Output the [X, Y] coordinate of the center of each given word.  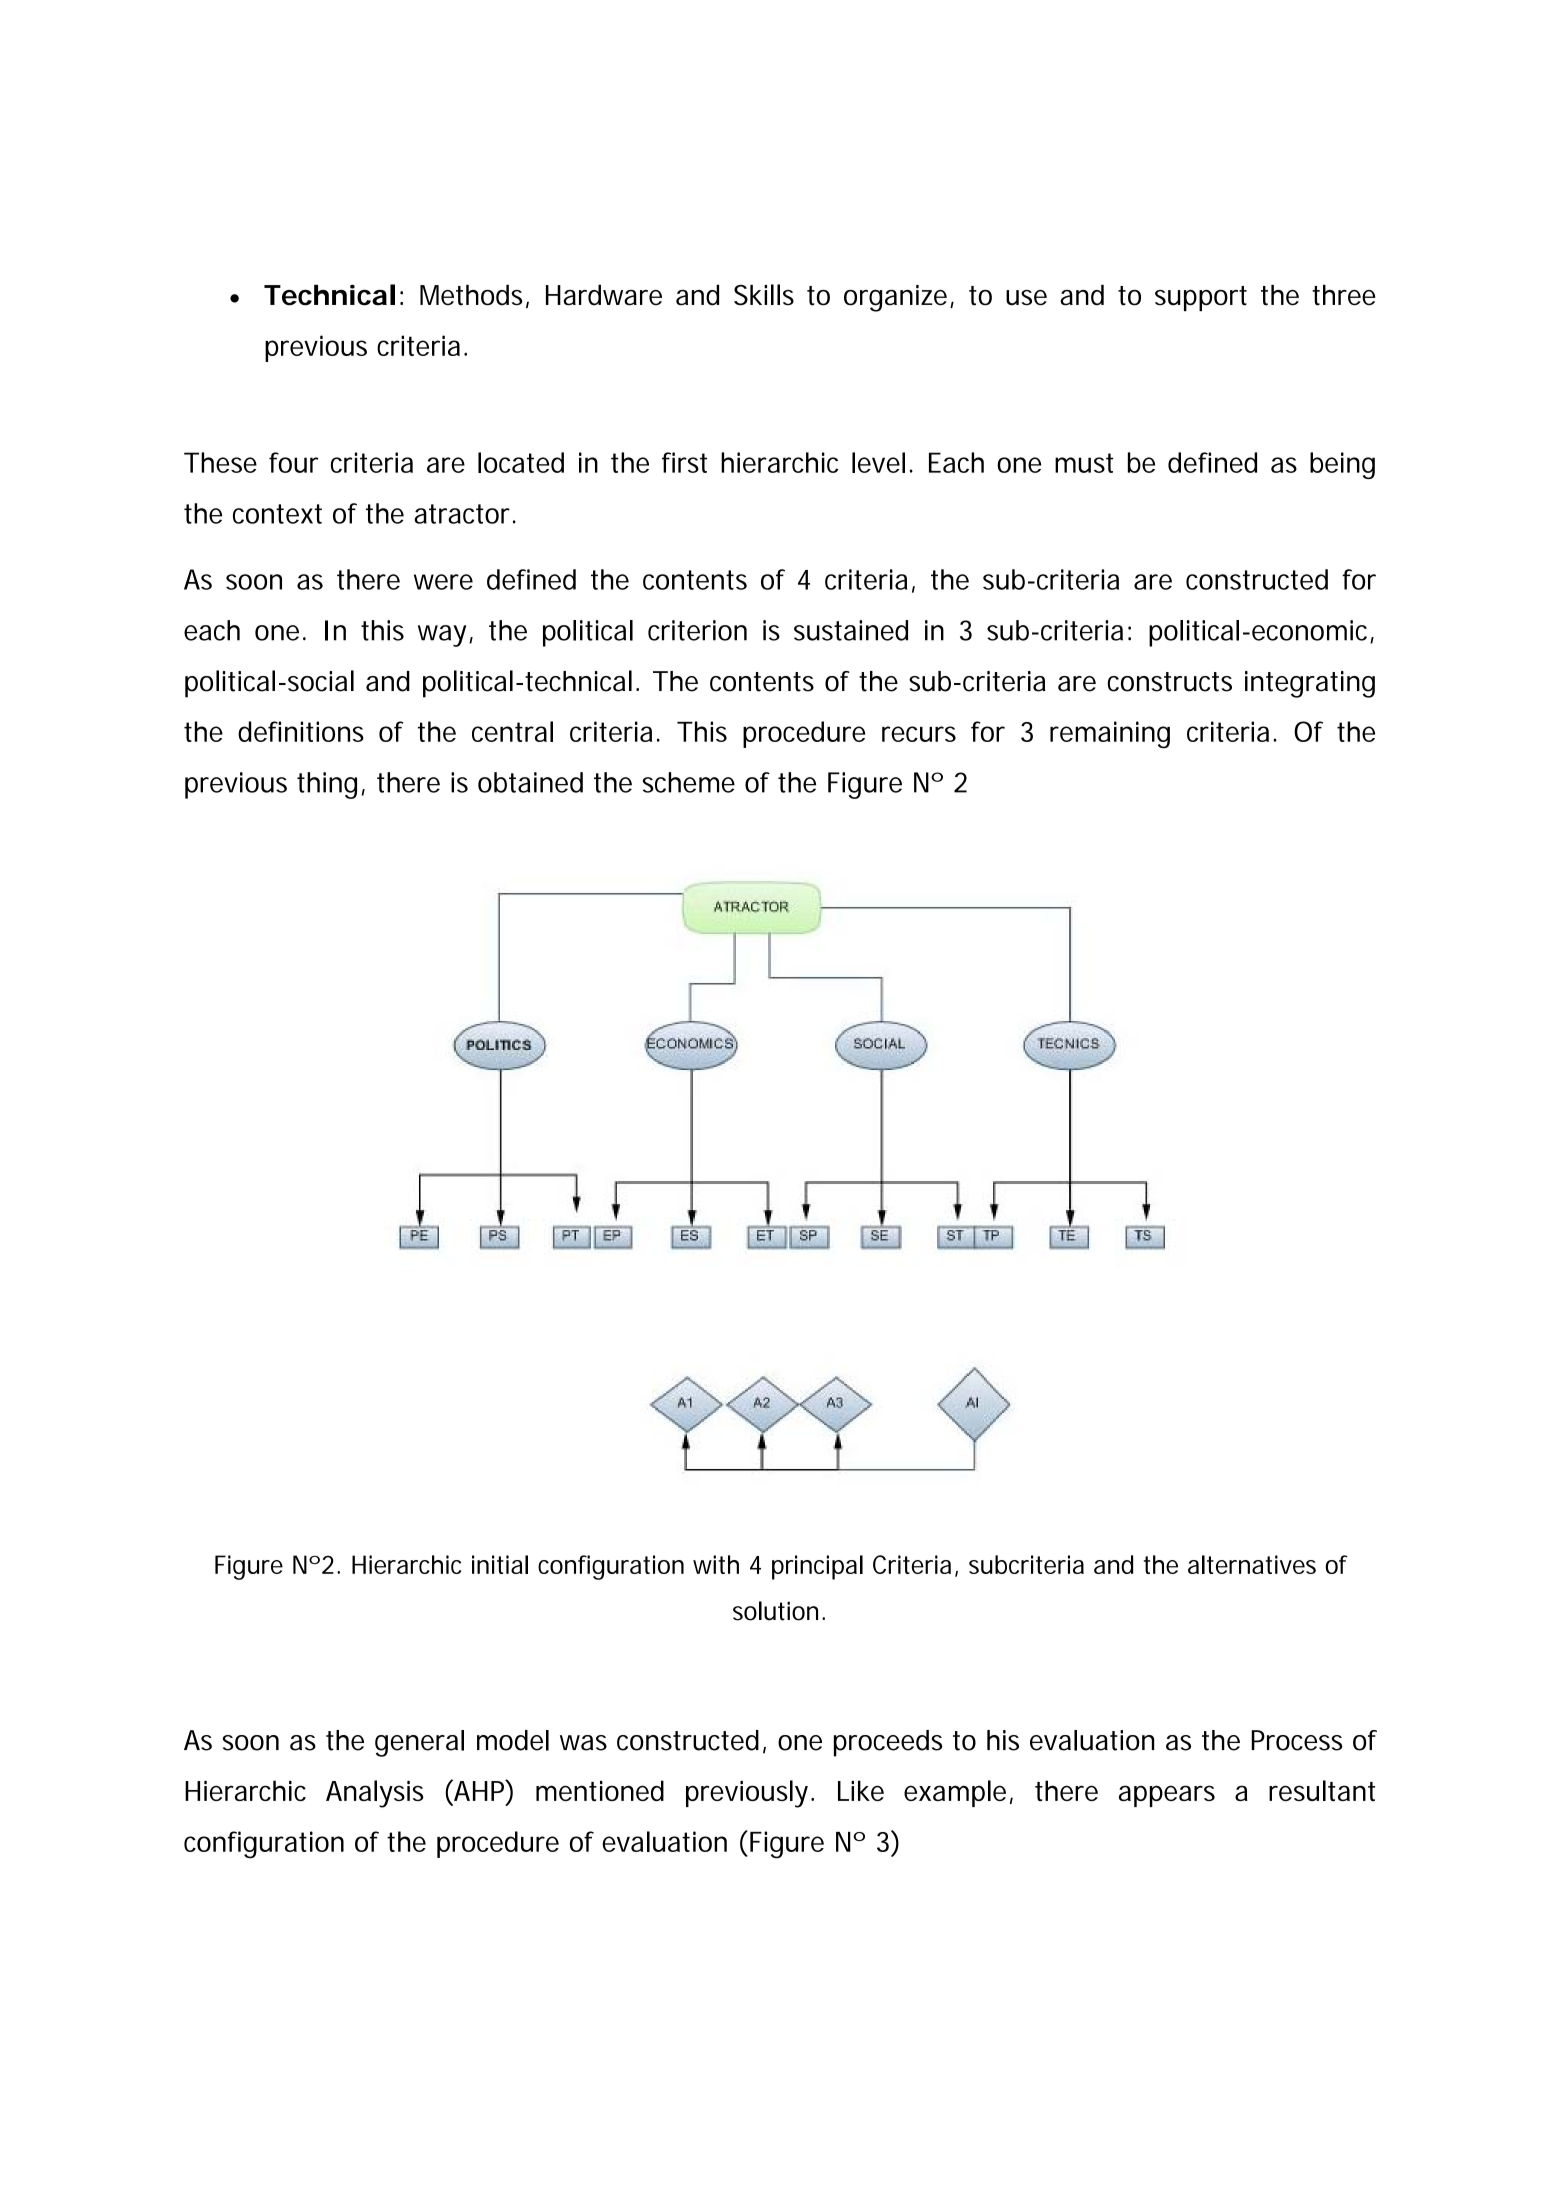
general [419, 1743]
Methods [471, 295]
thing [327, 785]
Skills [764, 295]
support [1201, 298]
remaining [1110, 735]
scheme [689, 782]
